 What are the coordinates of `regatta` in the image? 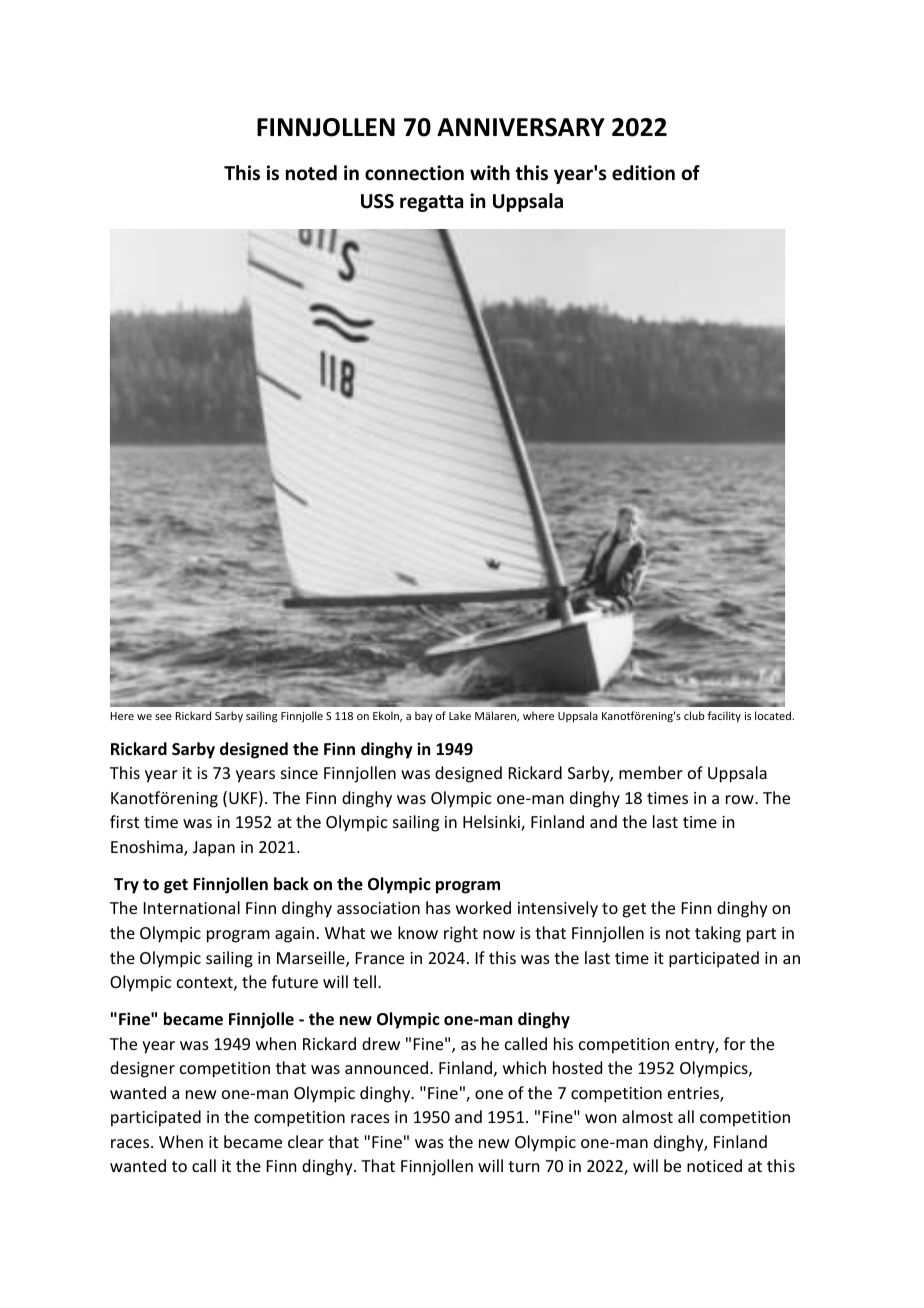 It's located at (431, 203).
